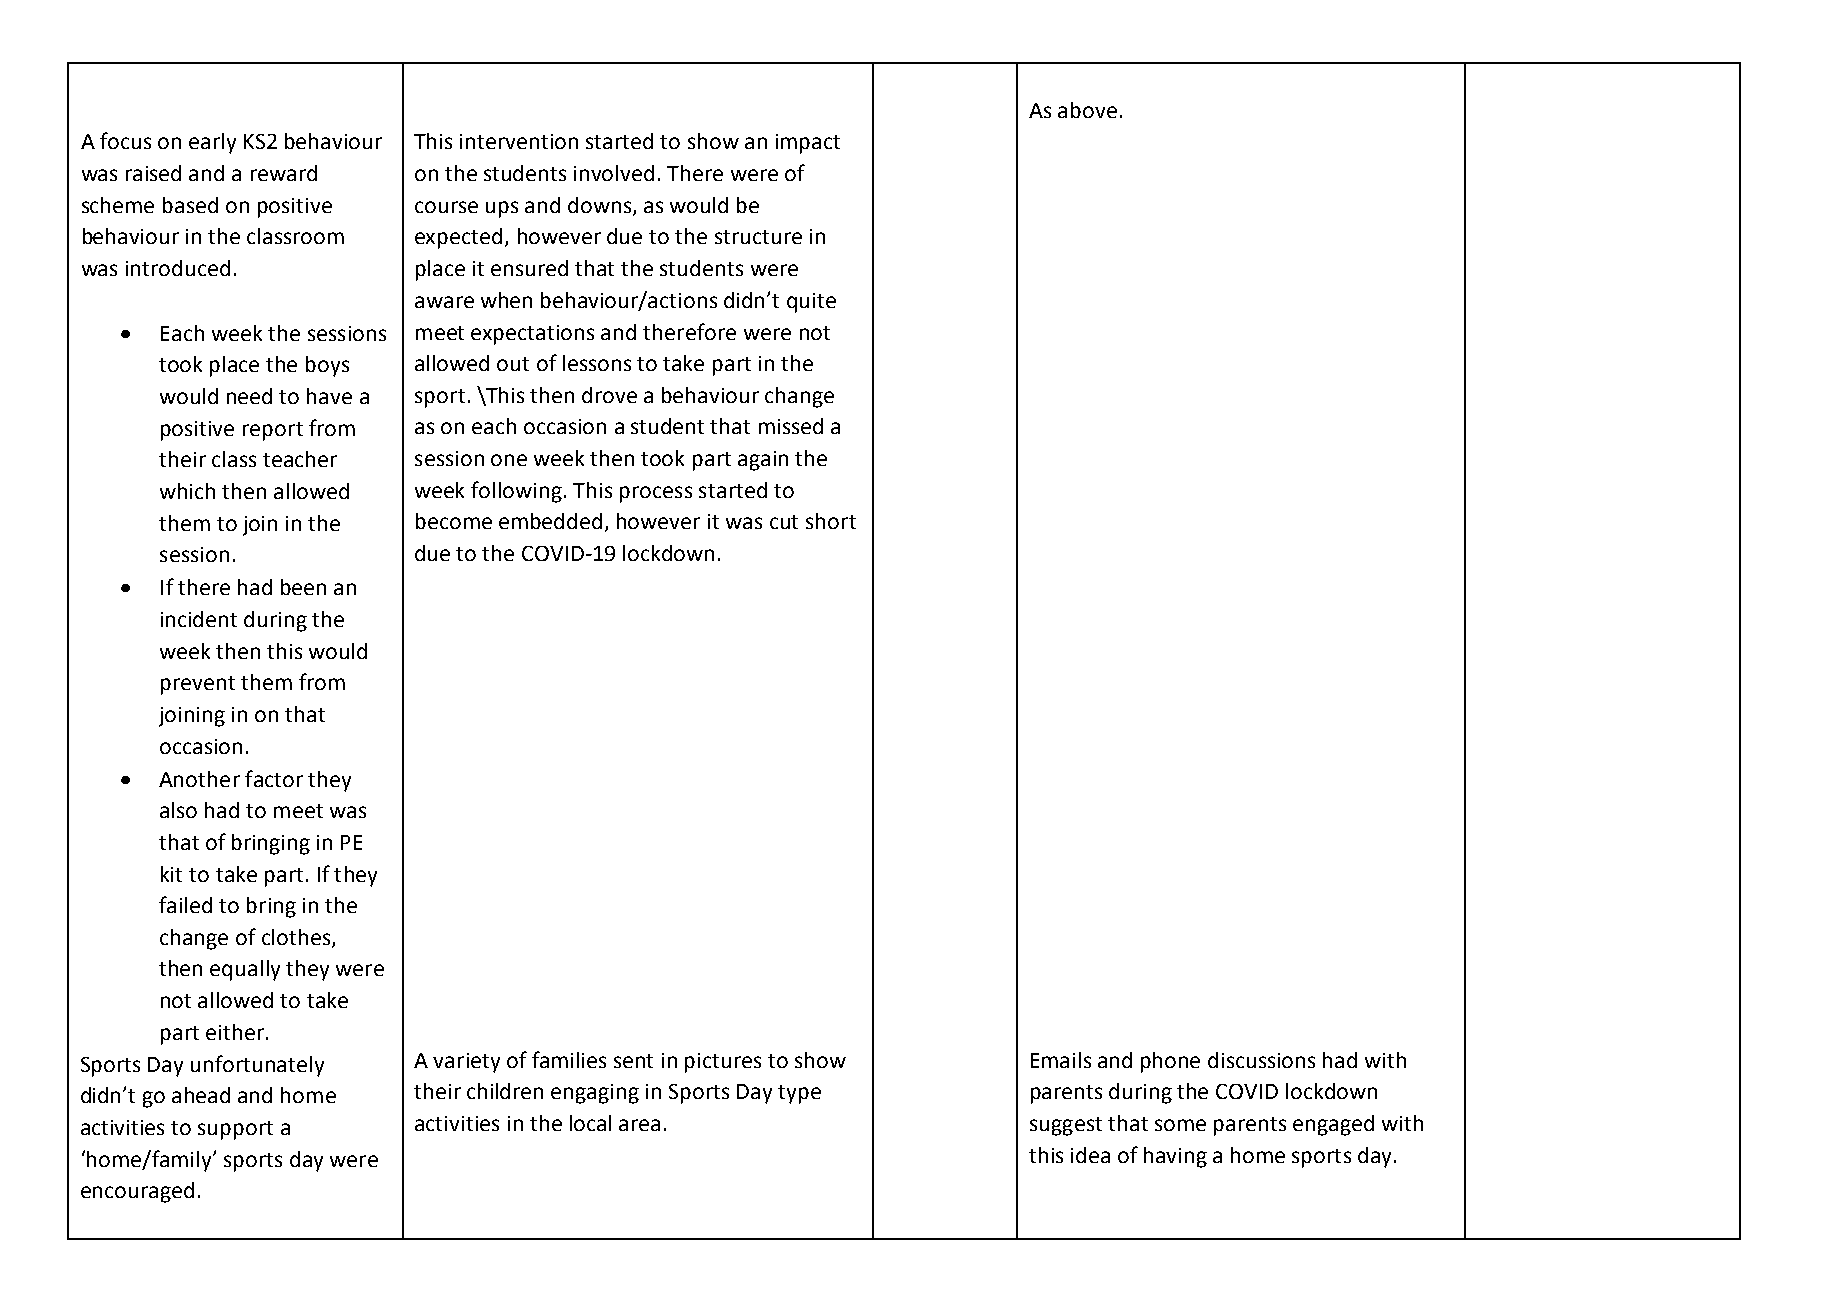 This document has width=1840, height=1301. Describe the element at coordinates (808, 144) in the document. I see `impact` at that location.
